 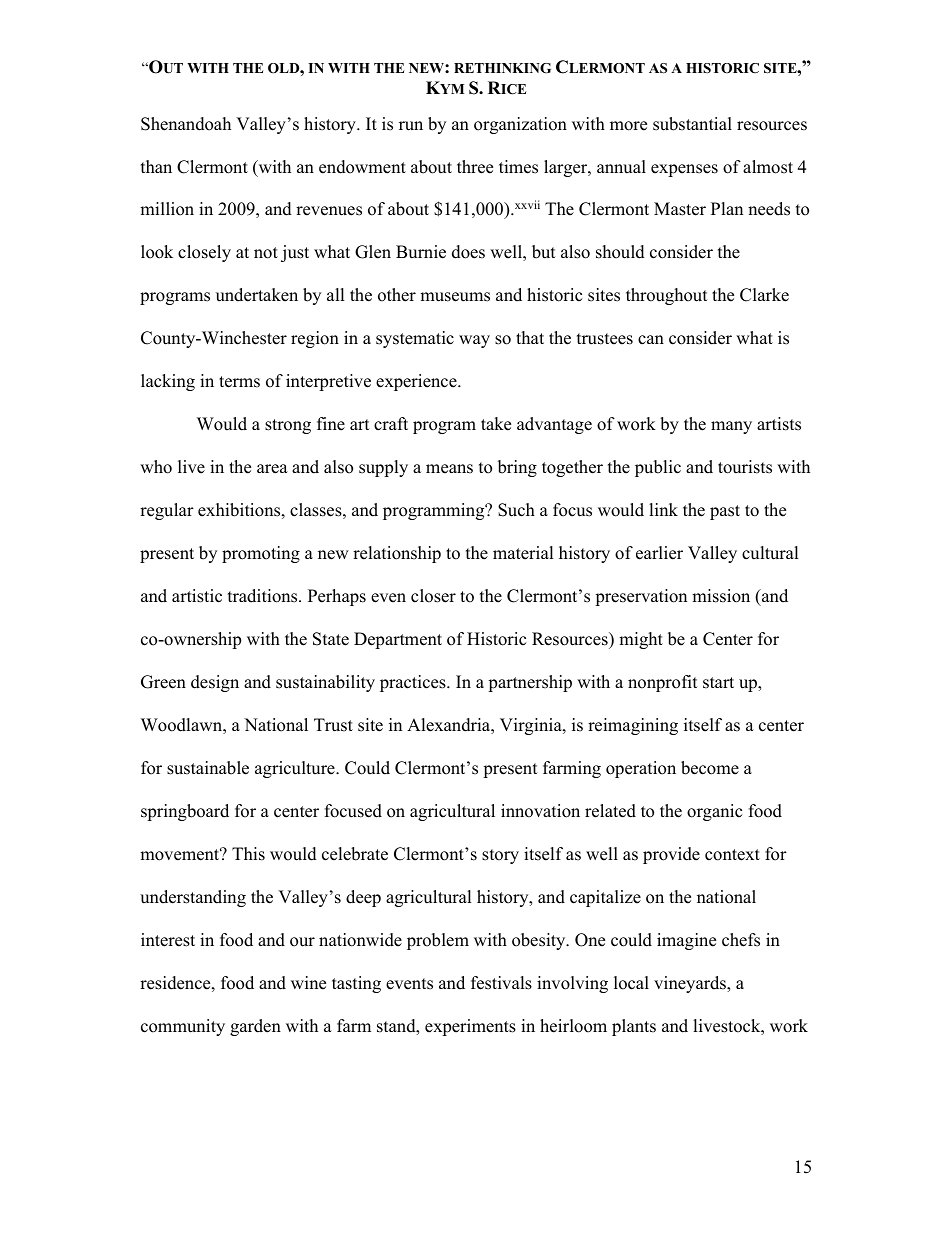 I want to click on terms, so click(x=239, y=382).
